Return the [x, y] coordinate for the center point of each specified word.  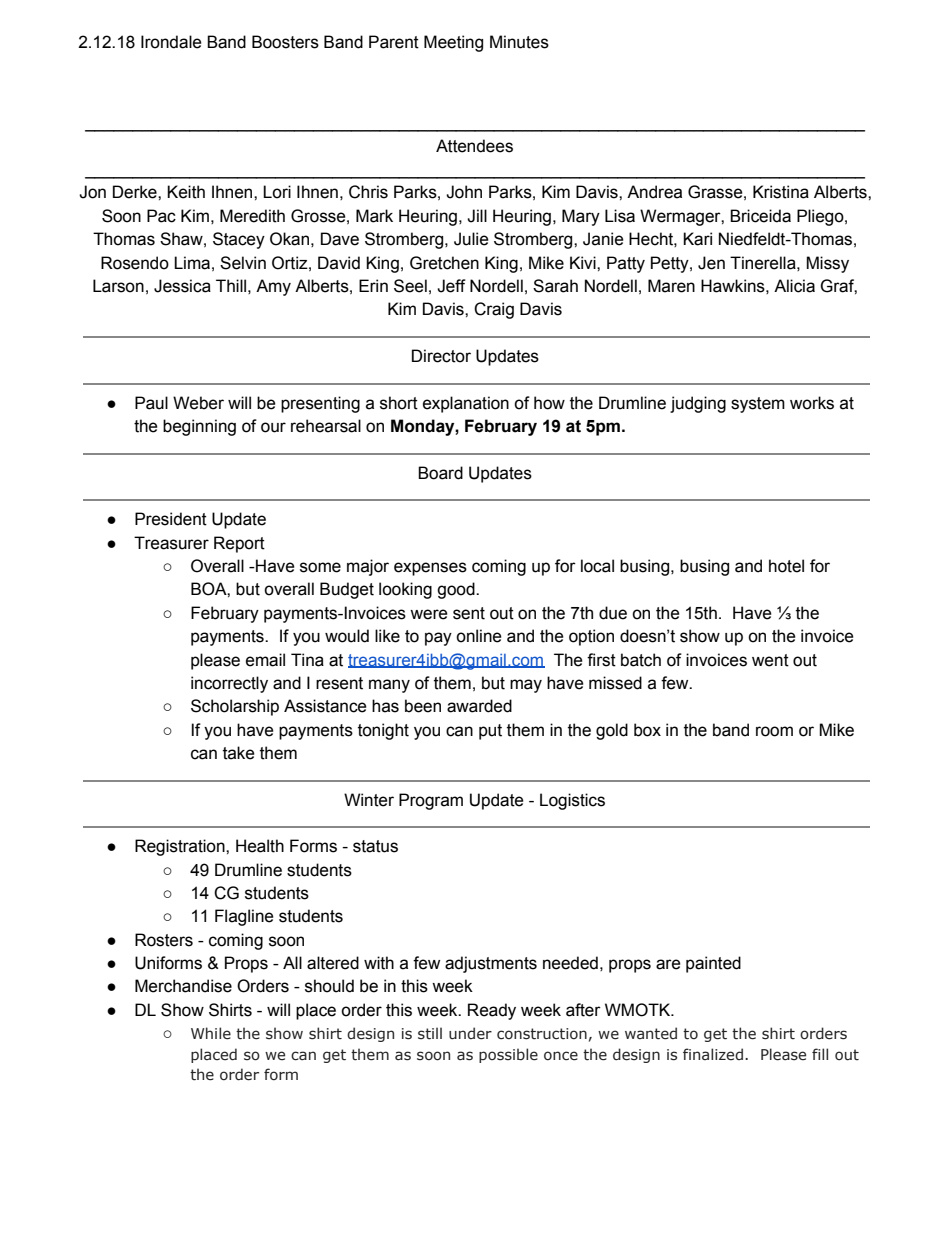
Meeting [453, 43]
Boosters [285, 42]
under [470, 1033]
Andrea [654, 192]
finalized [713, 1054]
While [211, 1033]
